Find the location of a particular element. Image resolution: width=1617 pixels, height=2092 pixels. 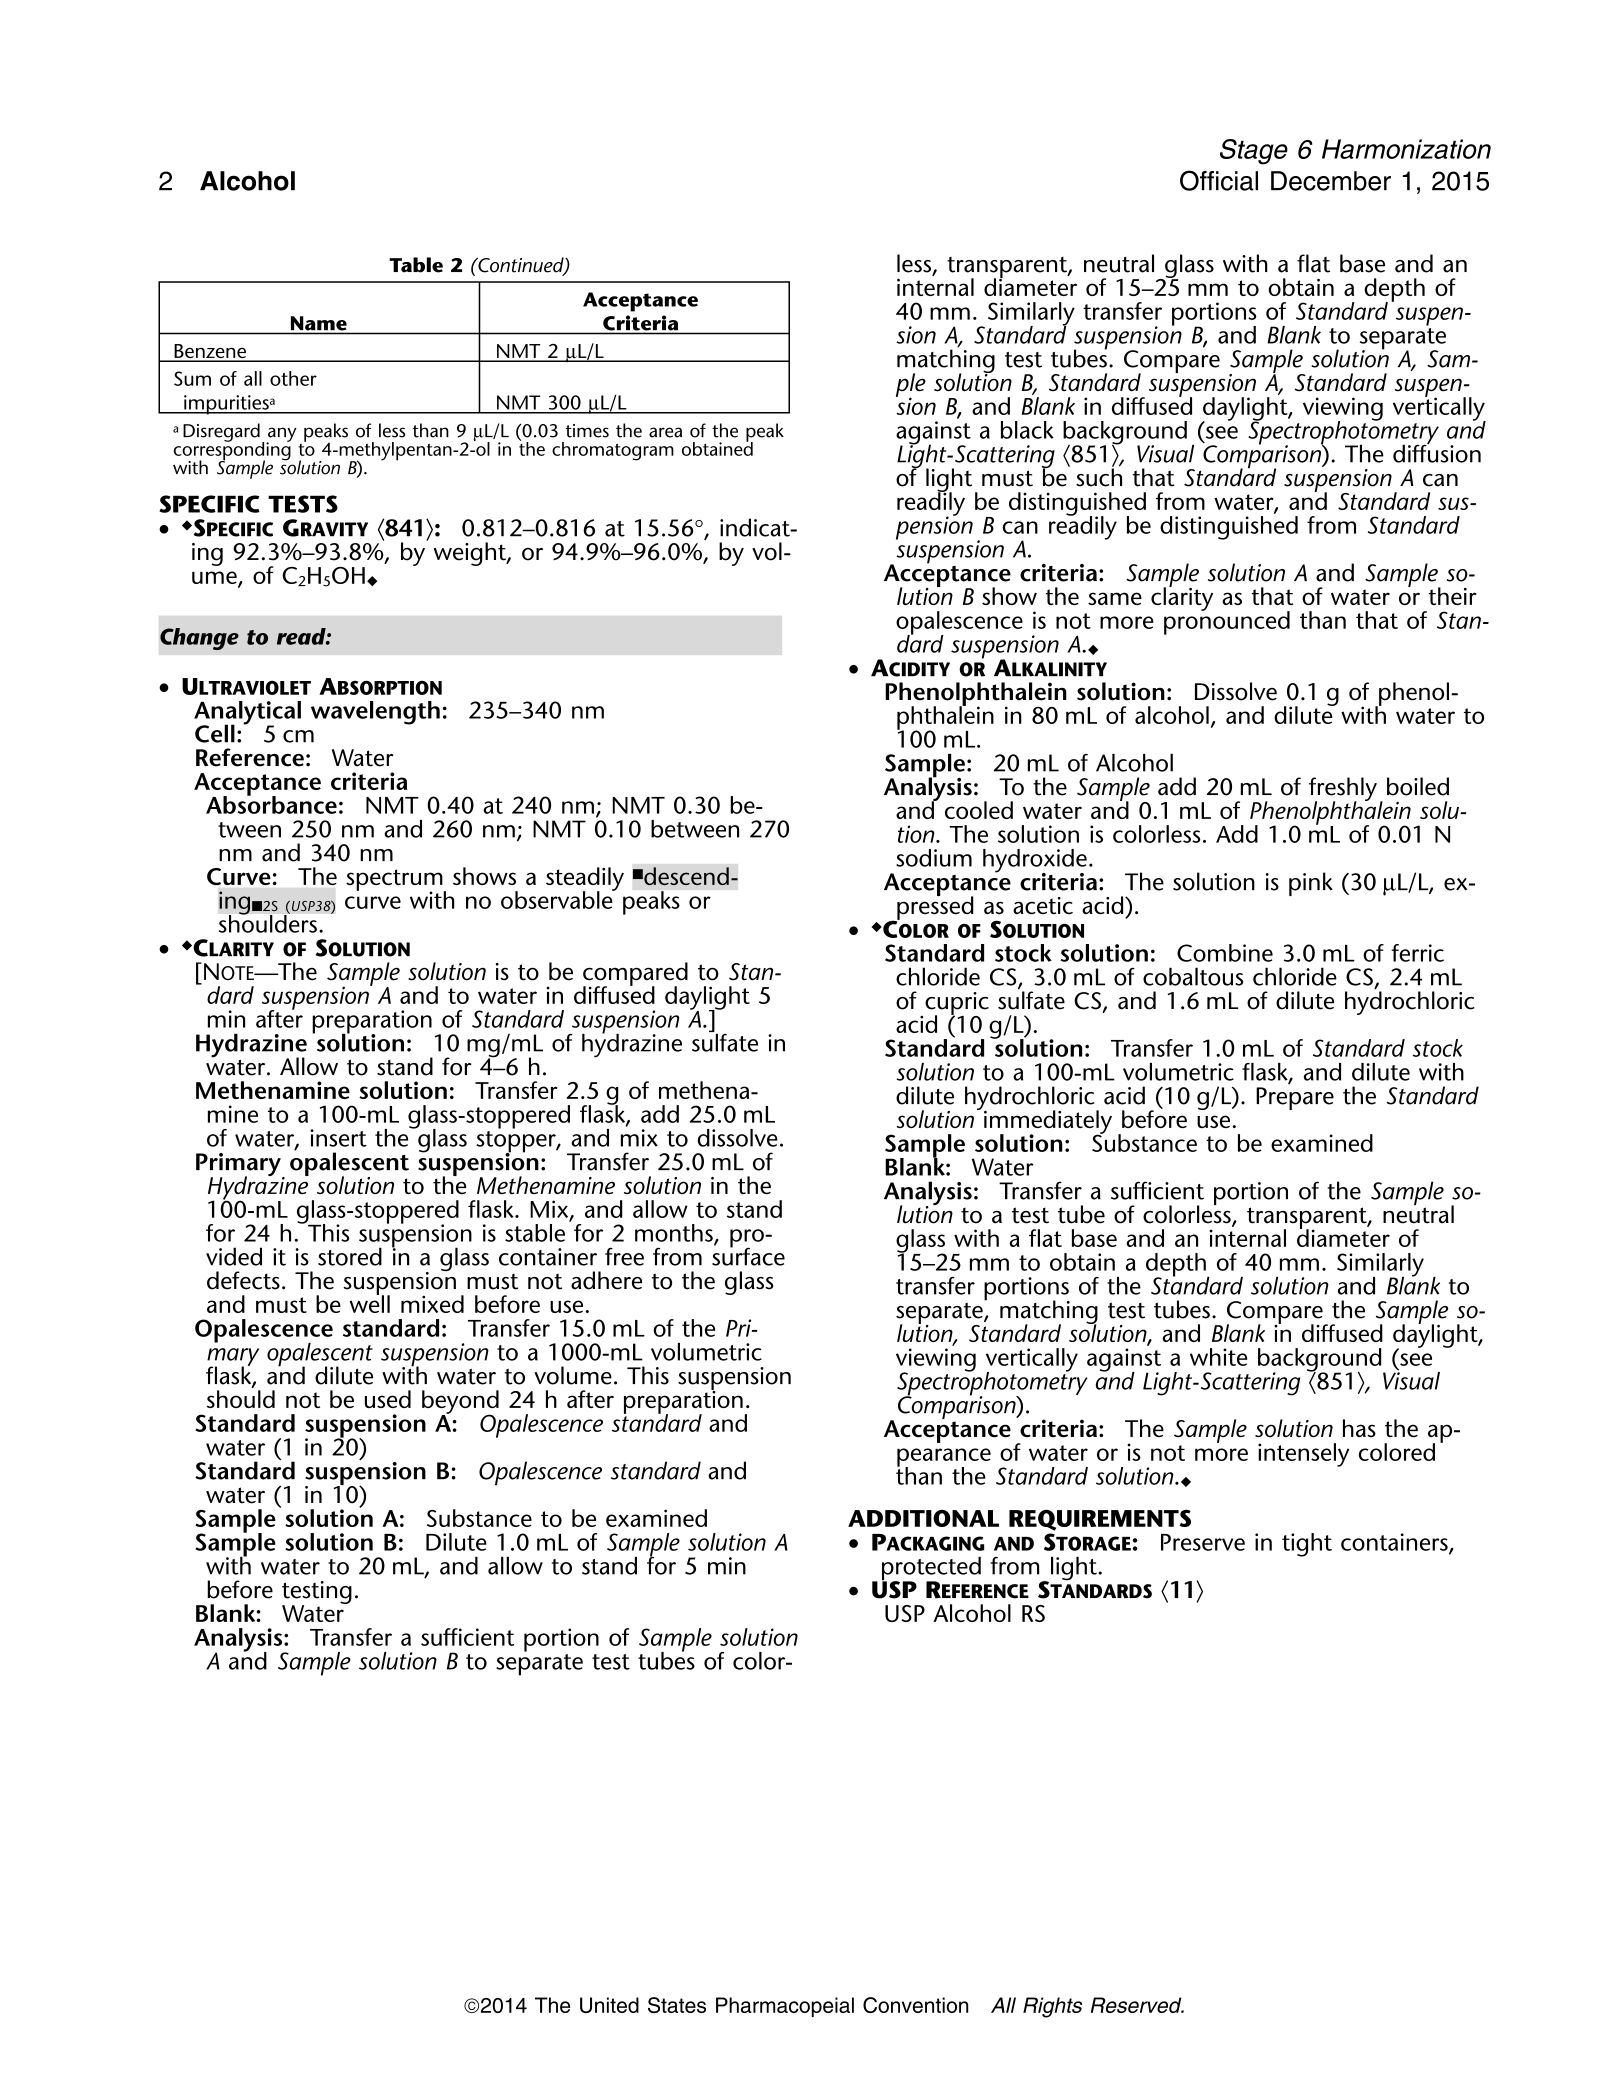

cooled is located at coordinates (979, 810).
